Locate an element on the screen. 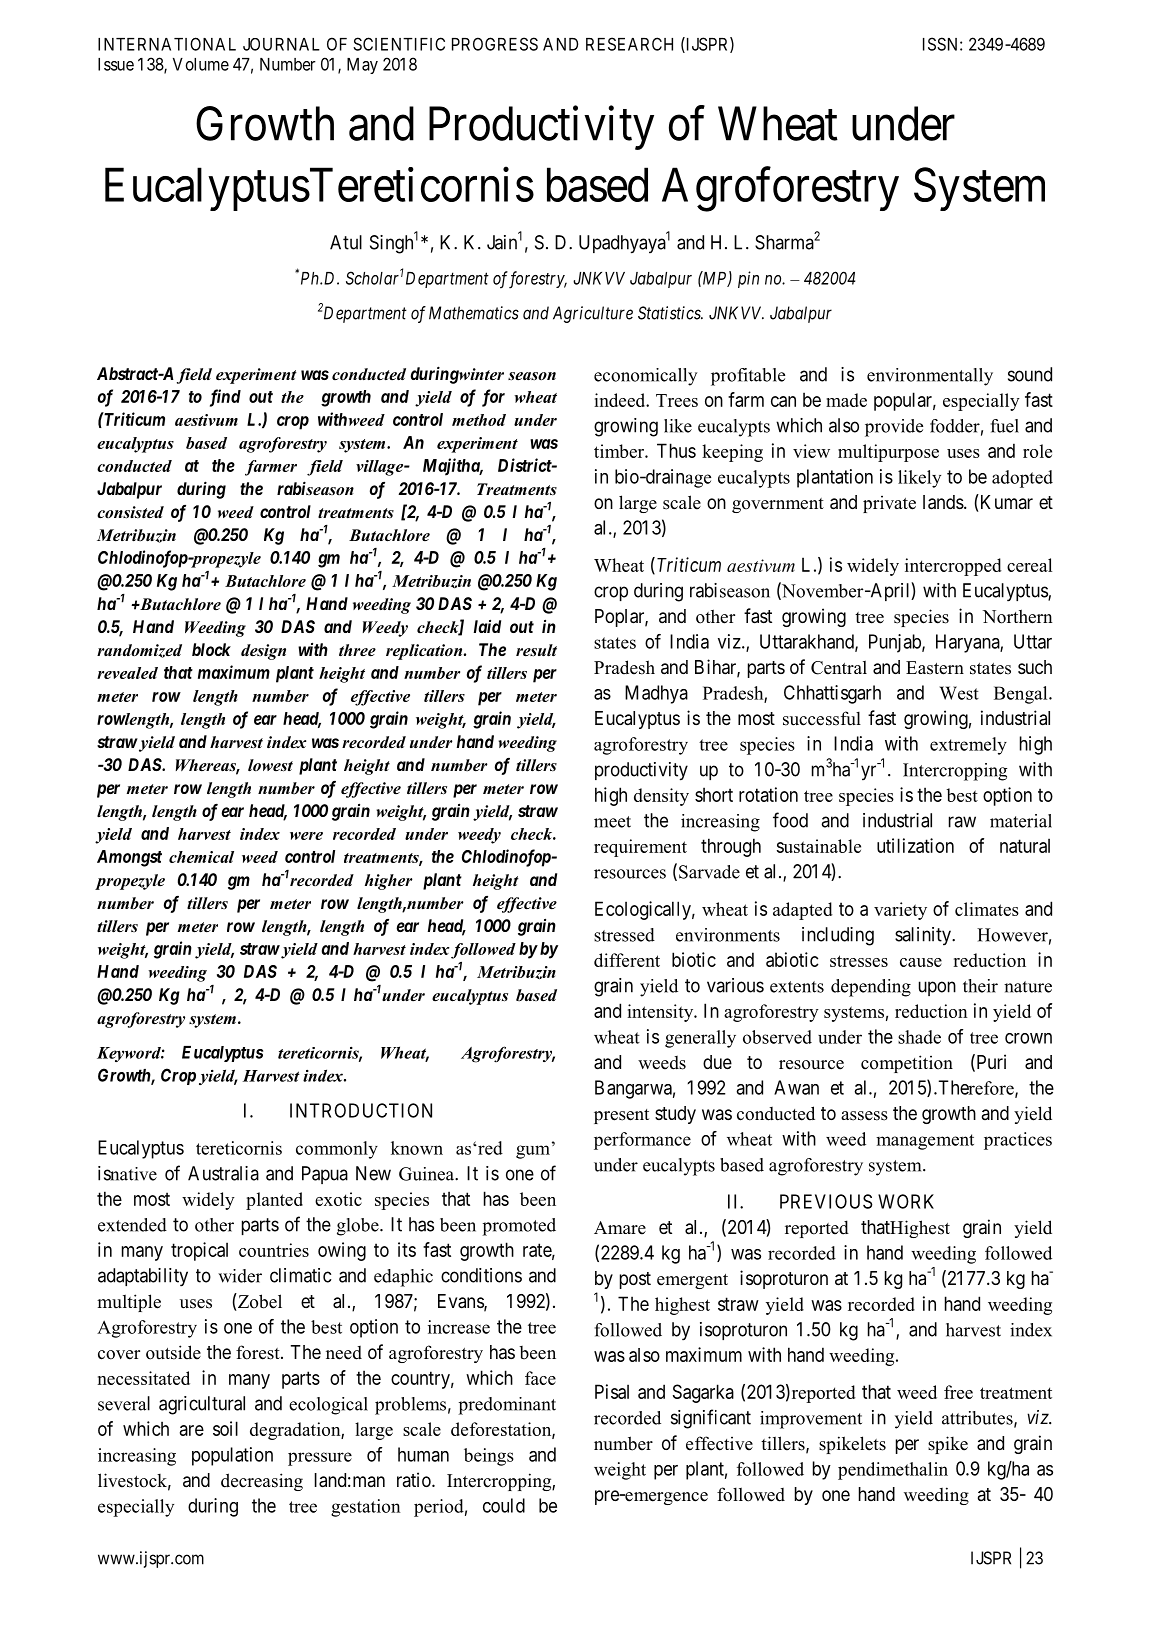 Image resolution: width=1150 pixels, height=1627 pixels. Volume is located at coordinates (201, 64).
